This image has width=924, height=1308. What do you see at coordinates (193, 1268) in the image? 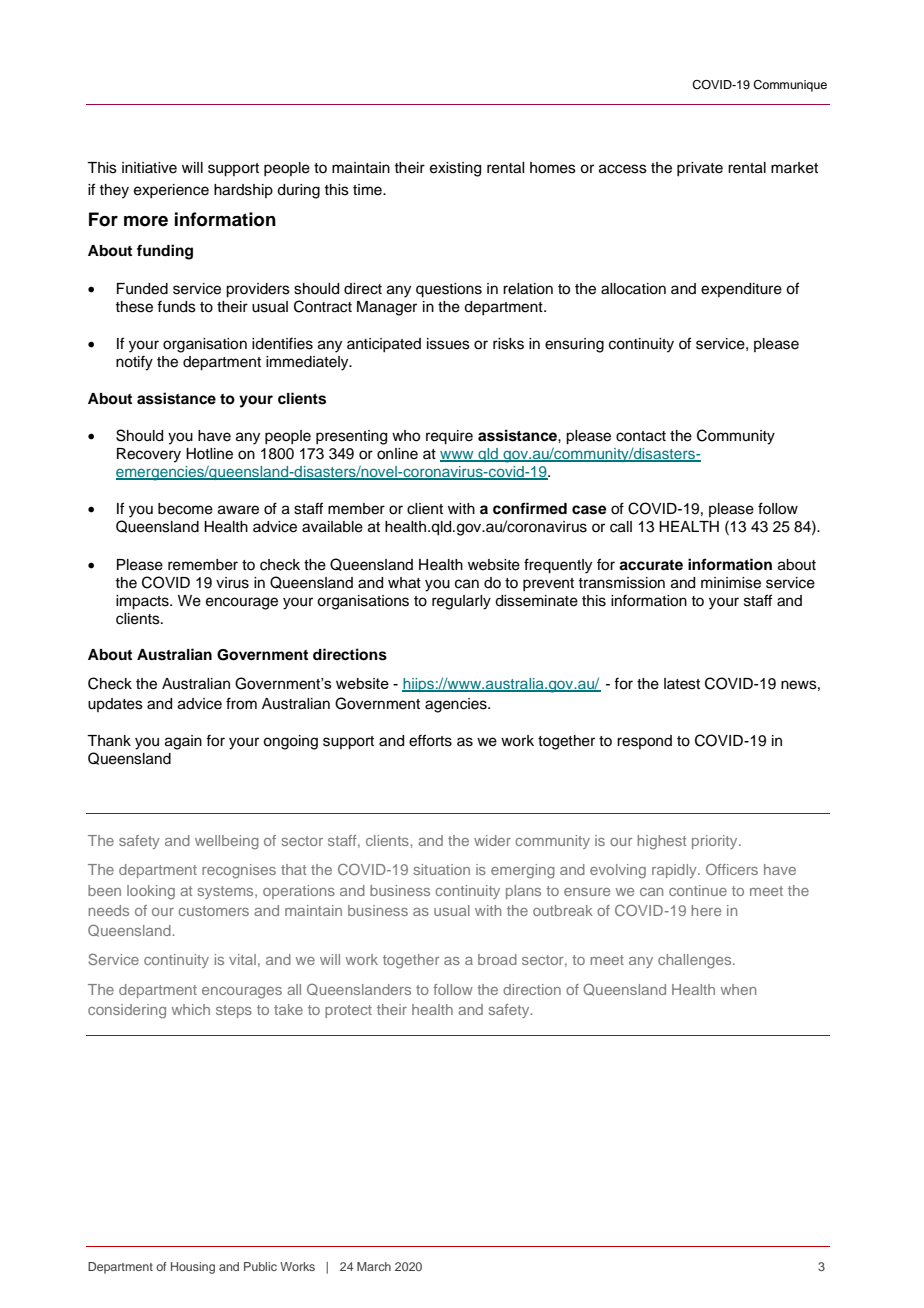
I see `Housing` at bounding box center [193, 1268].
